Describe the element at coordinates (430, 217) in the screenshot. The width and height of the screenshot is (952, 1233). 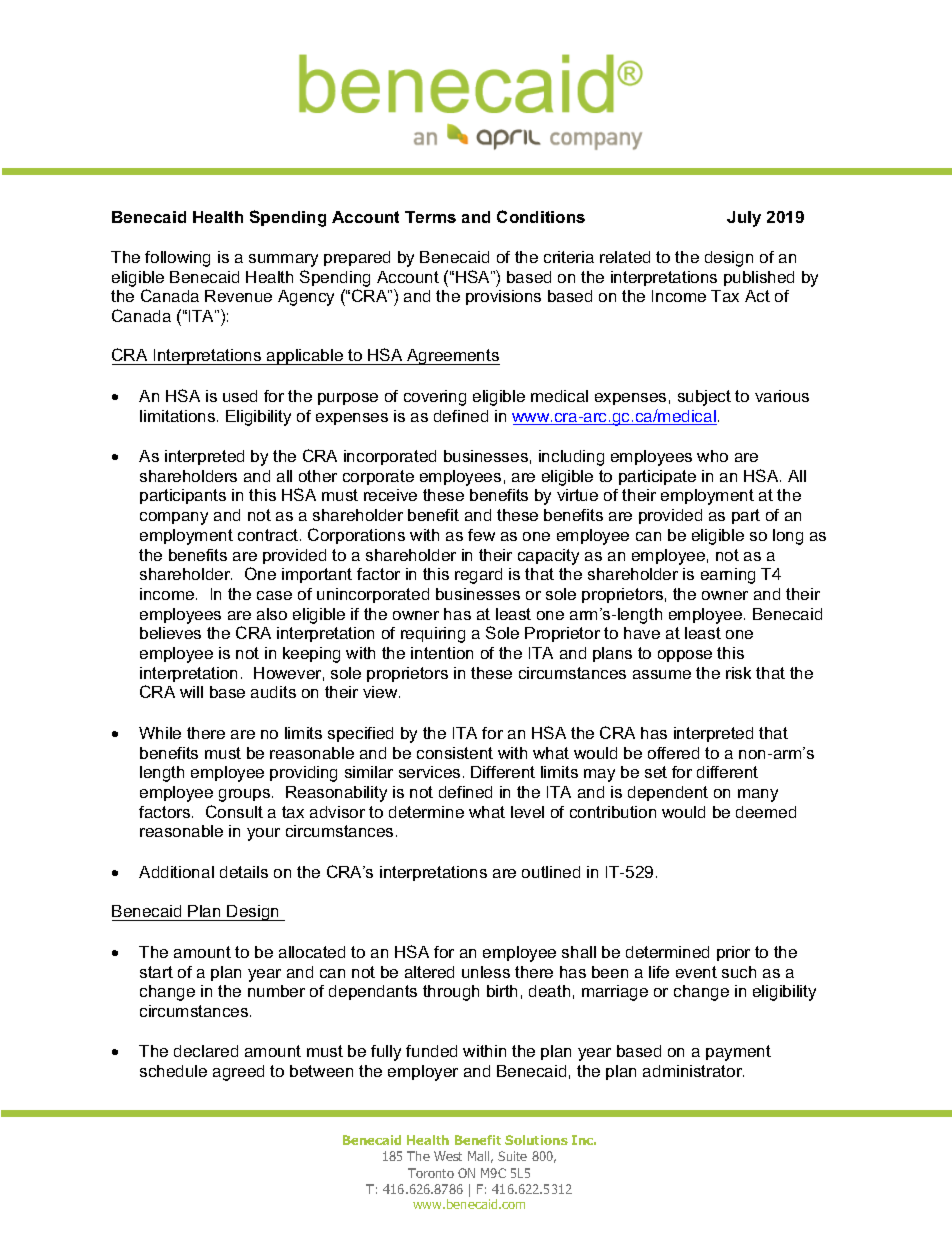
I see `Terms` at that location.
